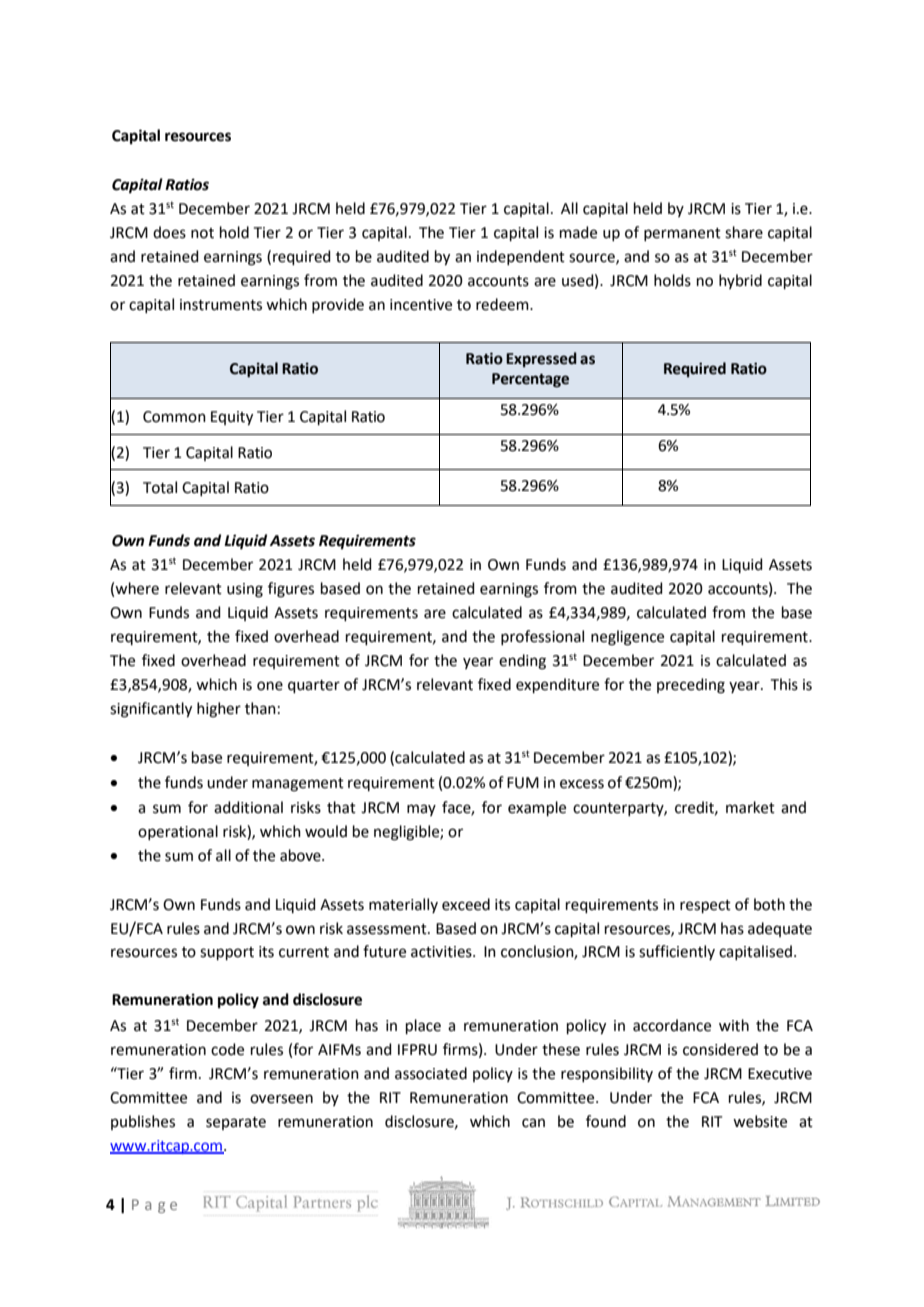  Describe the element at coordinates (521, 257) in the screenshot. I see `independent` at that location.
